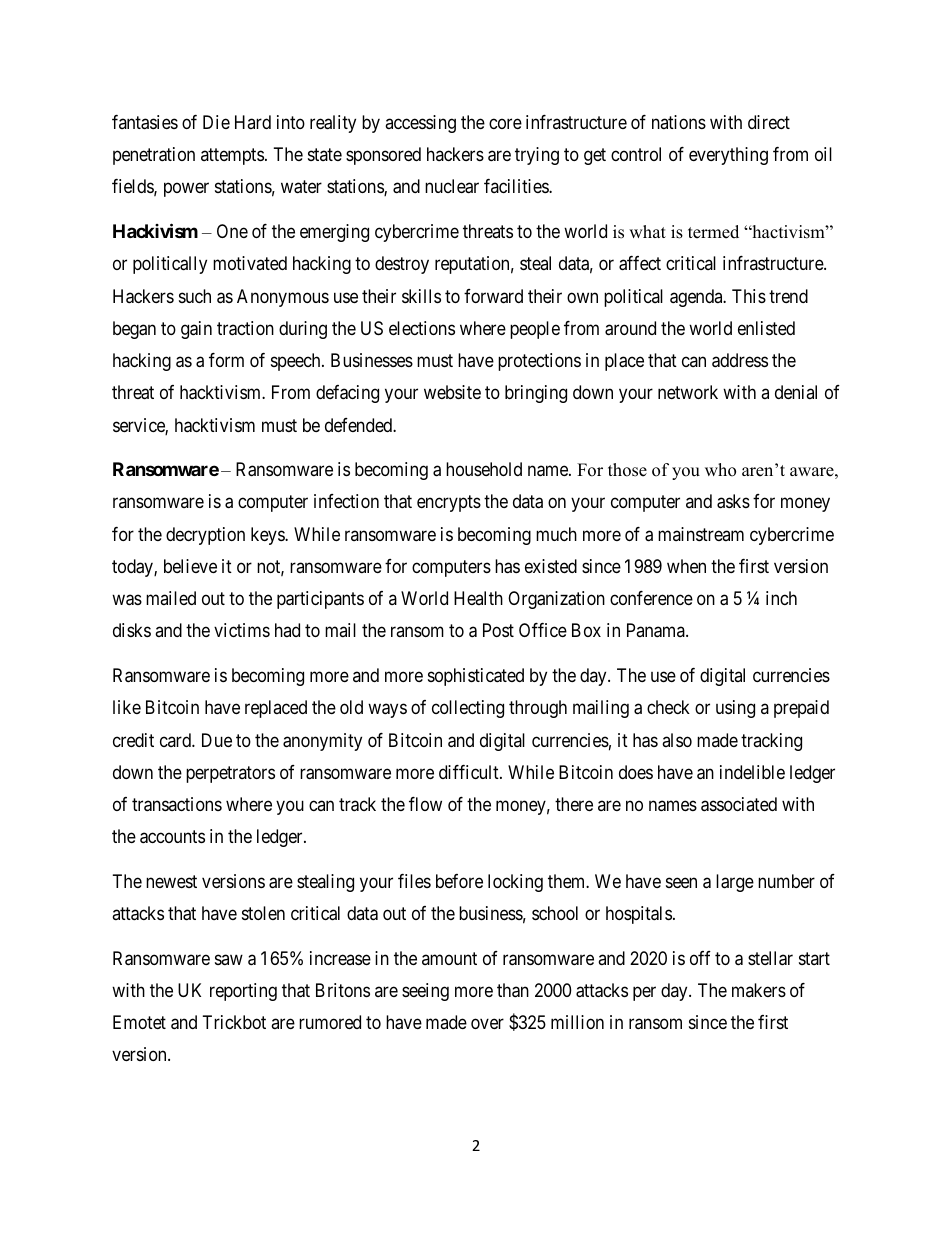 The width and height of the screenshot is (952, 1233). I want to click on difficult, so click(470, 772).
